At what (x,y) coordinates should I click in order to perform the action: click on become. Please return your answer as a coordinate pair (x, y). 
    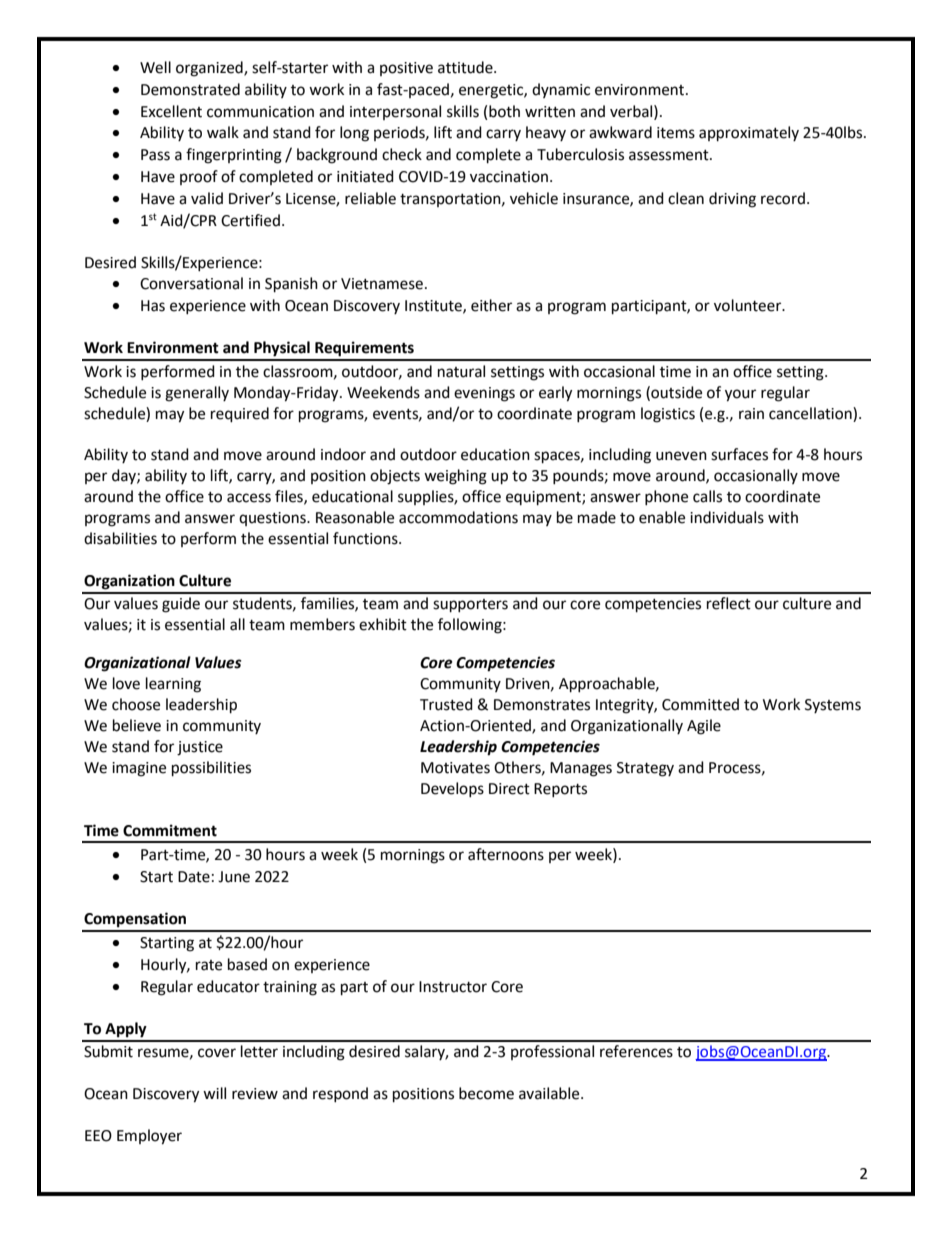
    Looking at the image, I should click on (486, 1093).
